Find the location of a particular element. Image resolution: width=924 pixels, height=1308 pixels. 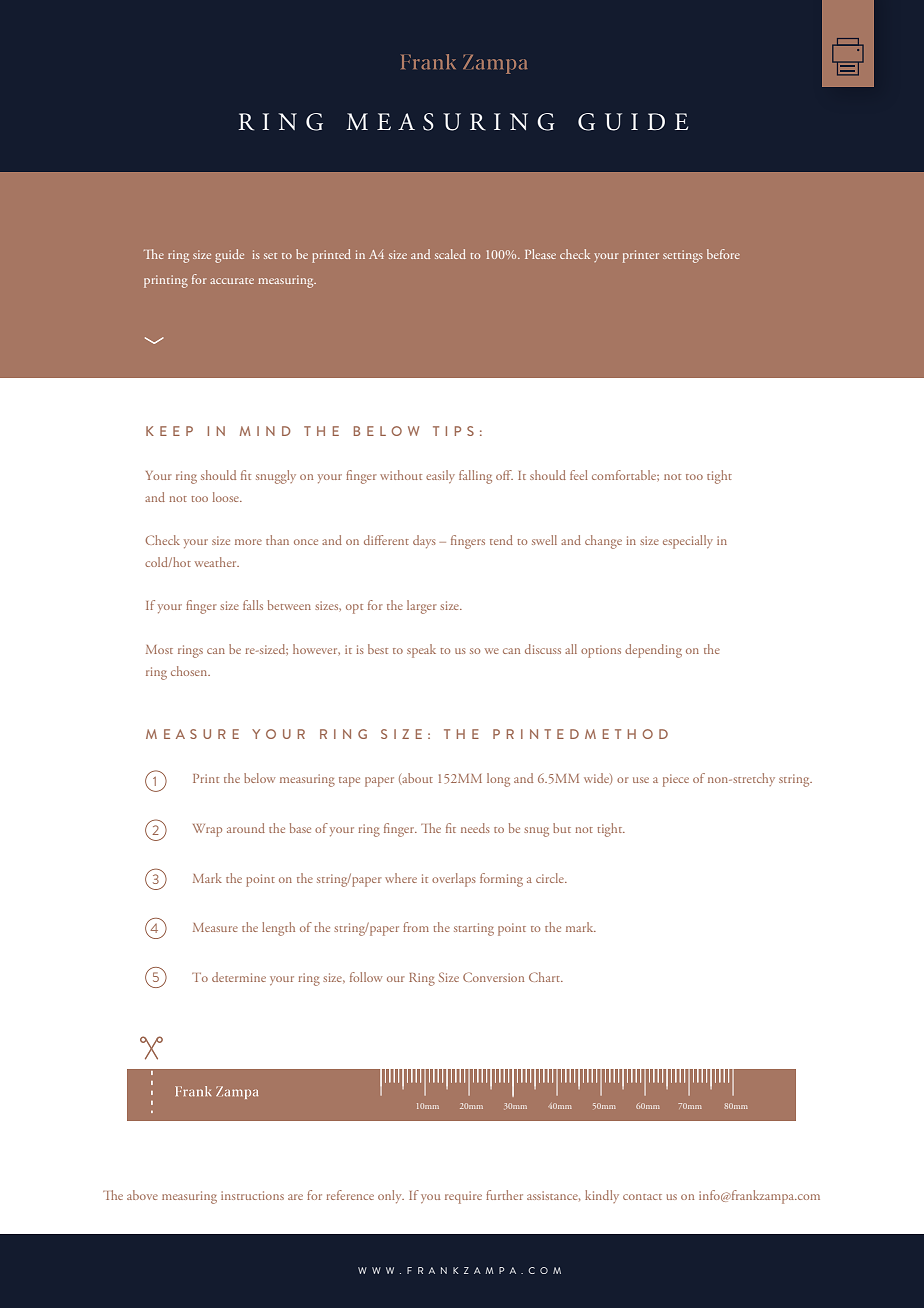

instructions is located at coordinates (252, 1195).
